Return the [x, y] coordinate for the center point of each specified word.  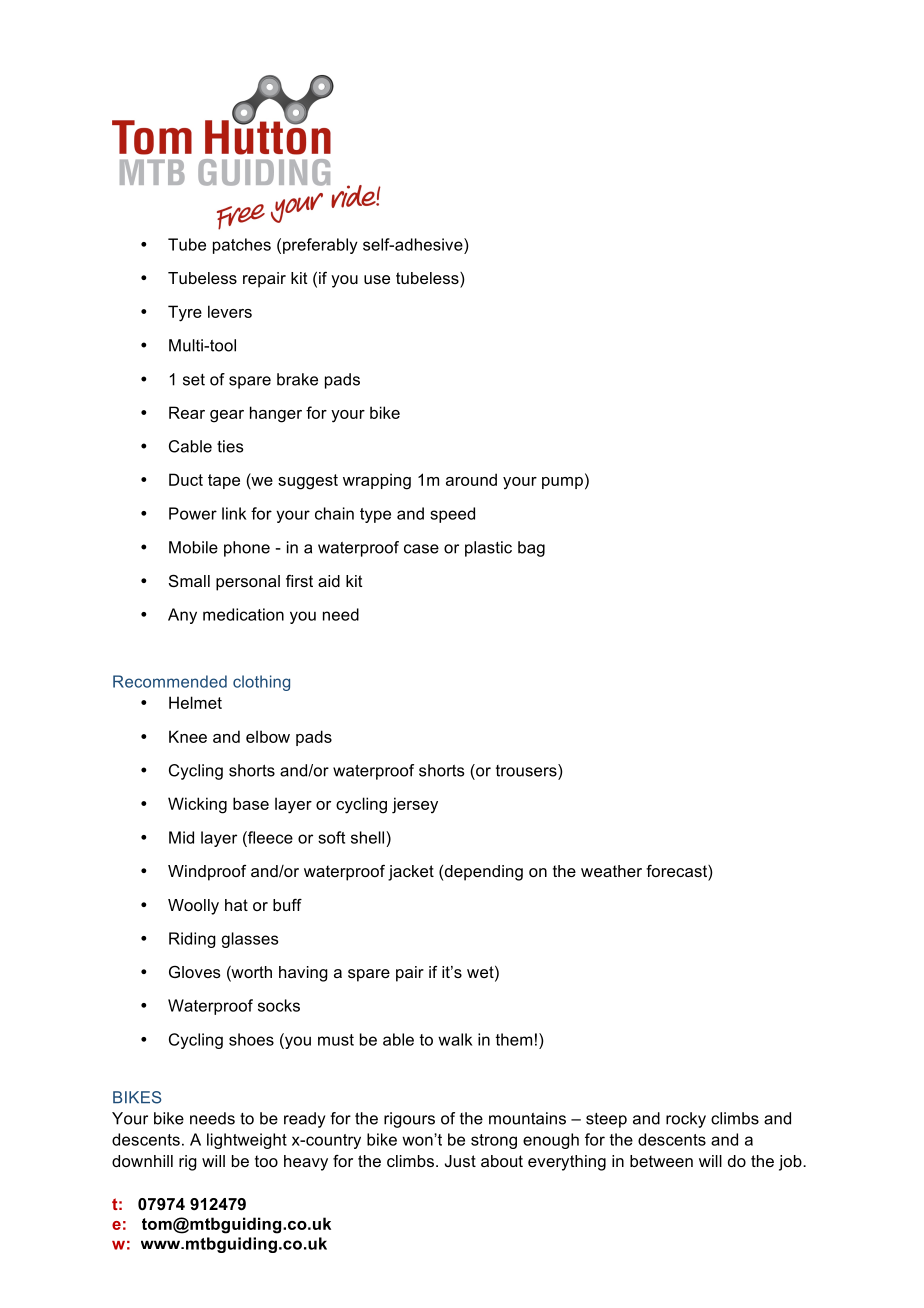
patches [242, 246]
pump [562, 483]
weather [611, 871]
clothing [261, 683]
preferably [320, 246]
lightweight [247, 1141]
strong [494, 1141]
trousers [527, 770]
